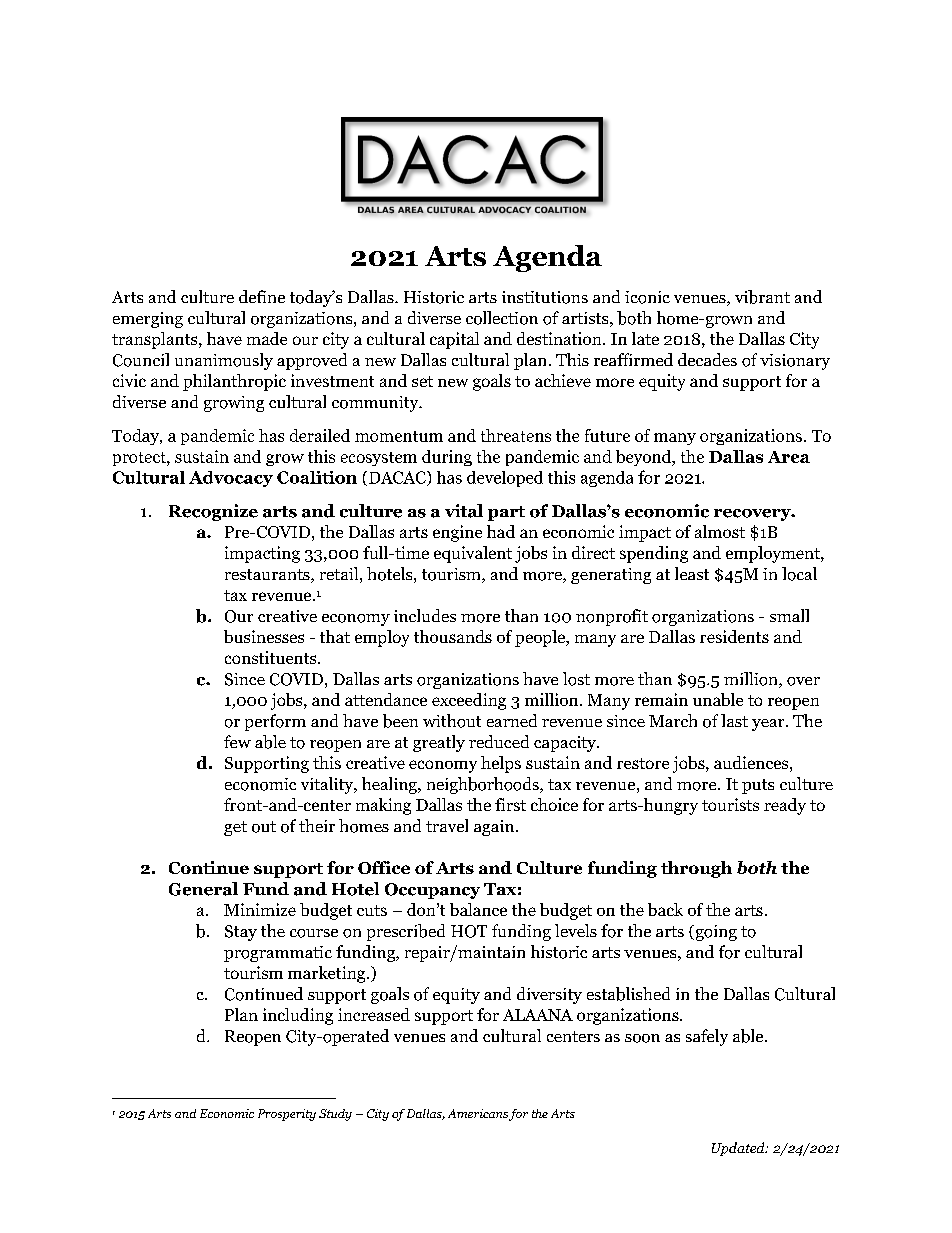  Describe the element at coordinates (454, 340) in the image. I see `capital` at that location.
